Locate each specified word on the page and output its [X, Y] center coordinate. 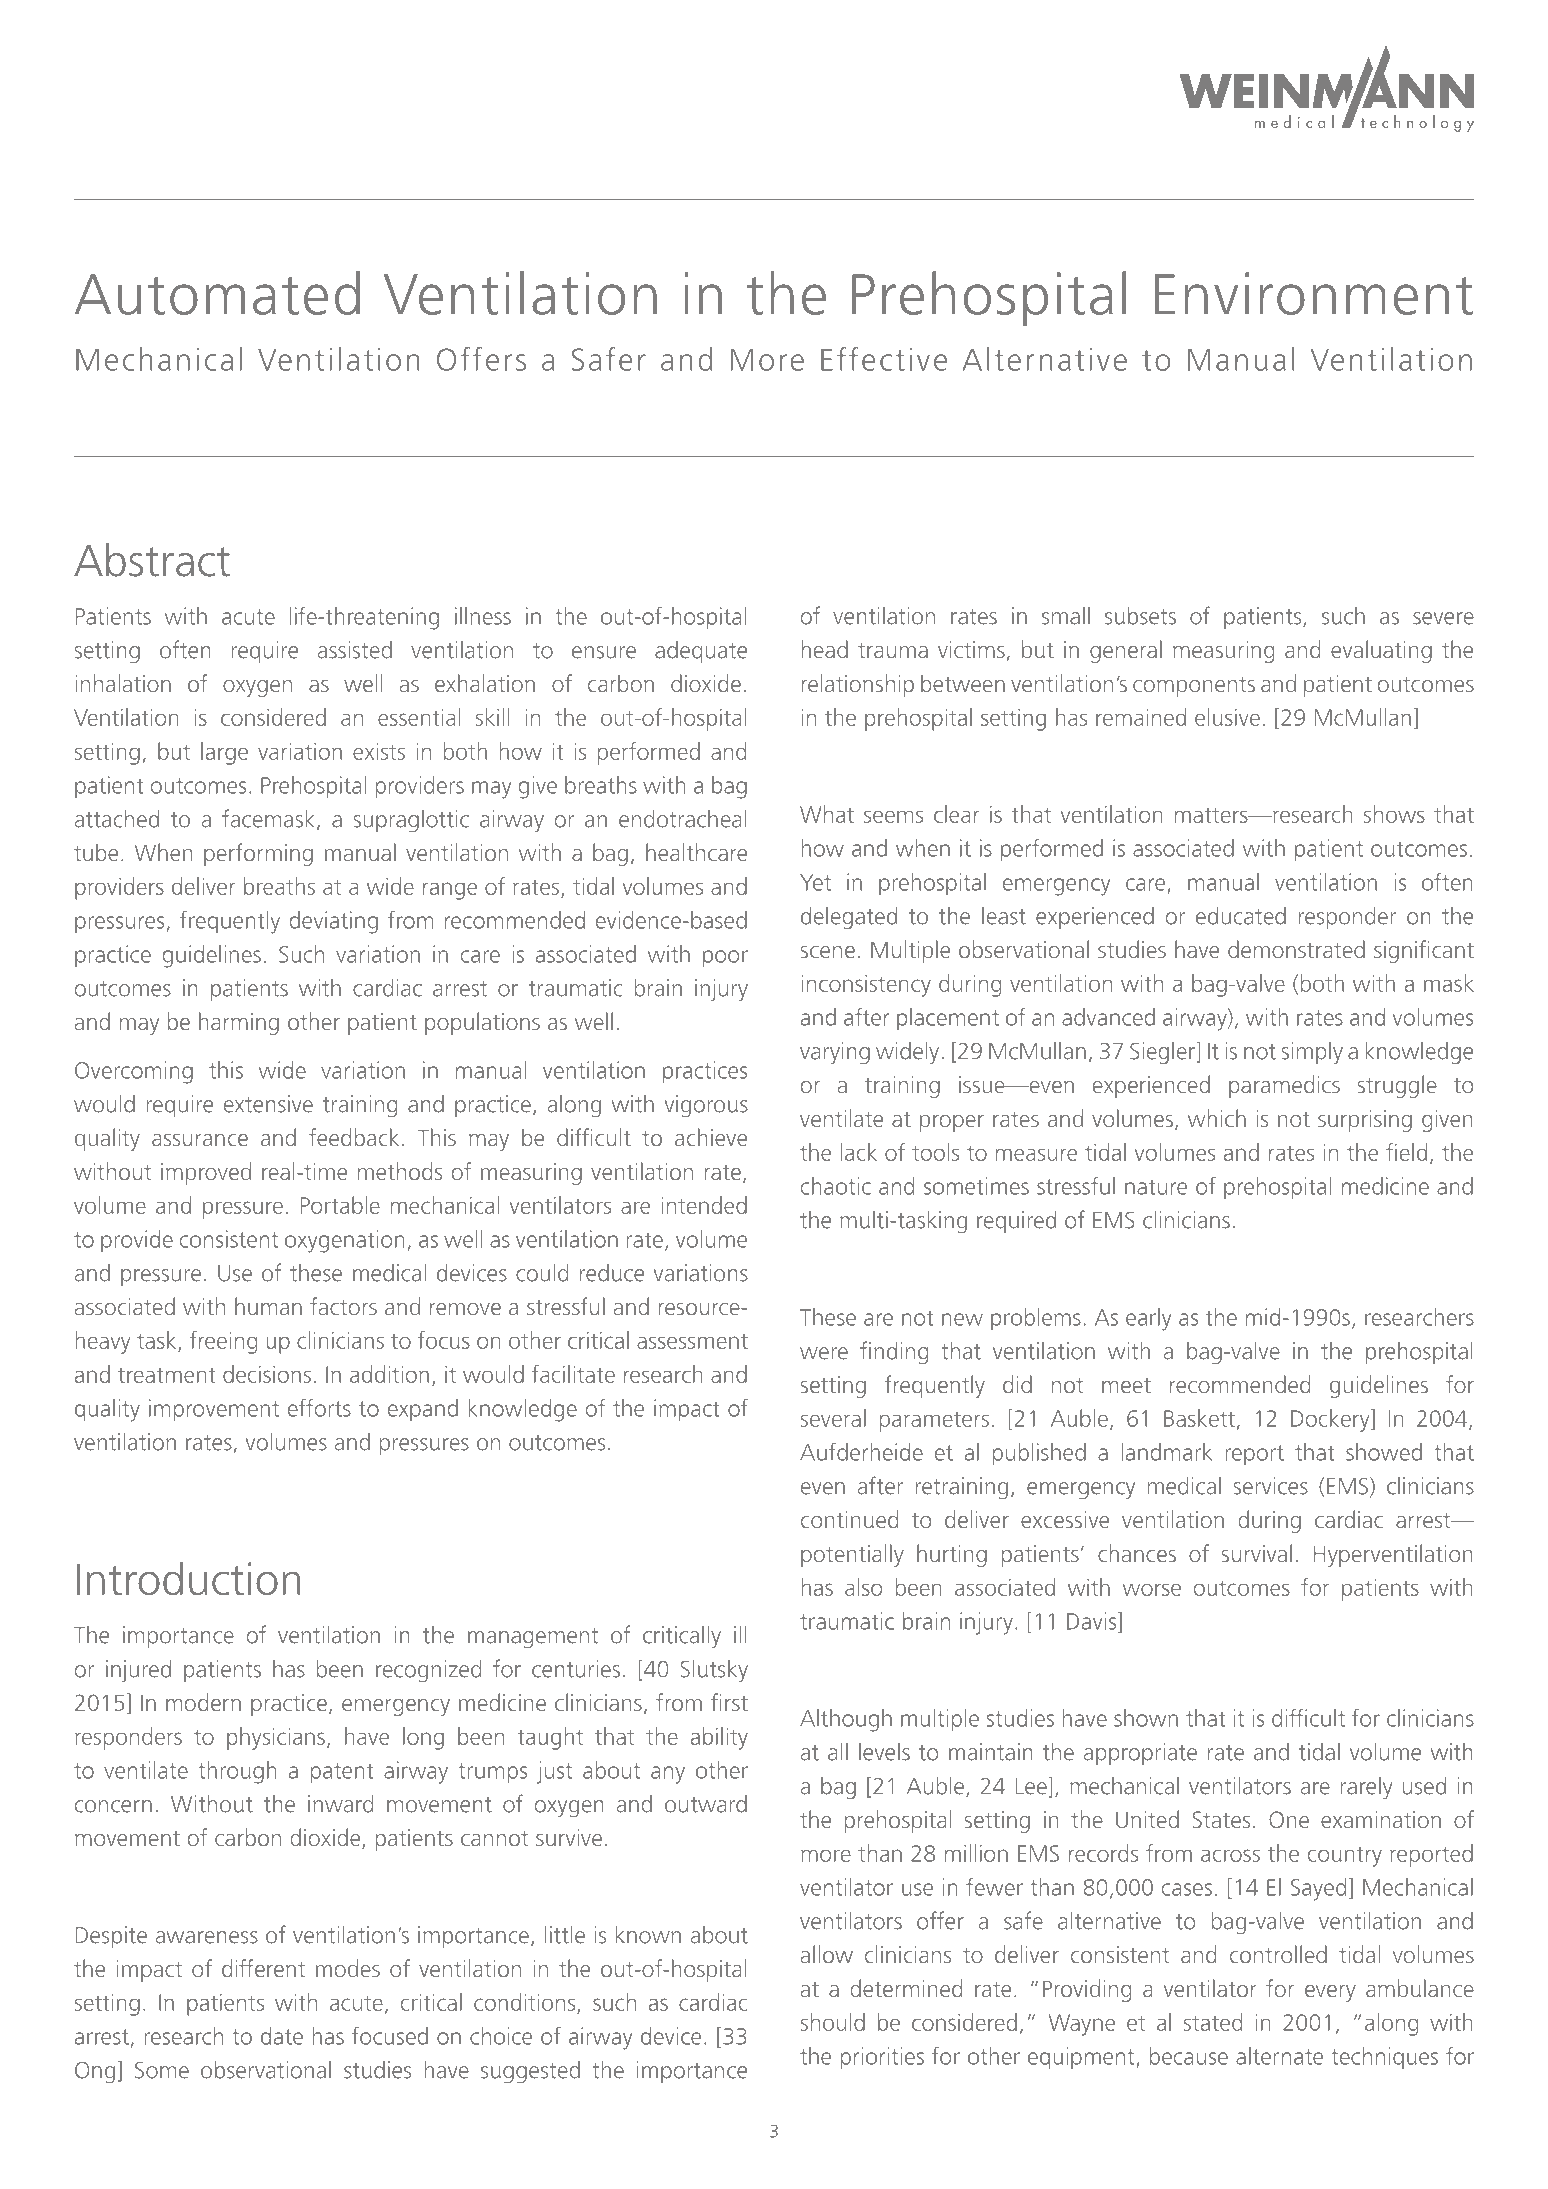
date [282, 2036]
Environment [1314, 293]
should [832, 2022]
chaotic [836, 1186]
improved [206, 1173]
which [1217, 1118]
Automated [217, 293]
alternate [1279, 2056]
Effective [884, 359]
